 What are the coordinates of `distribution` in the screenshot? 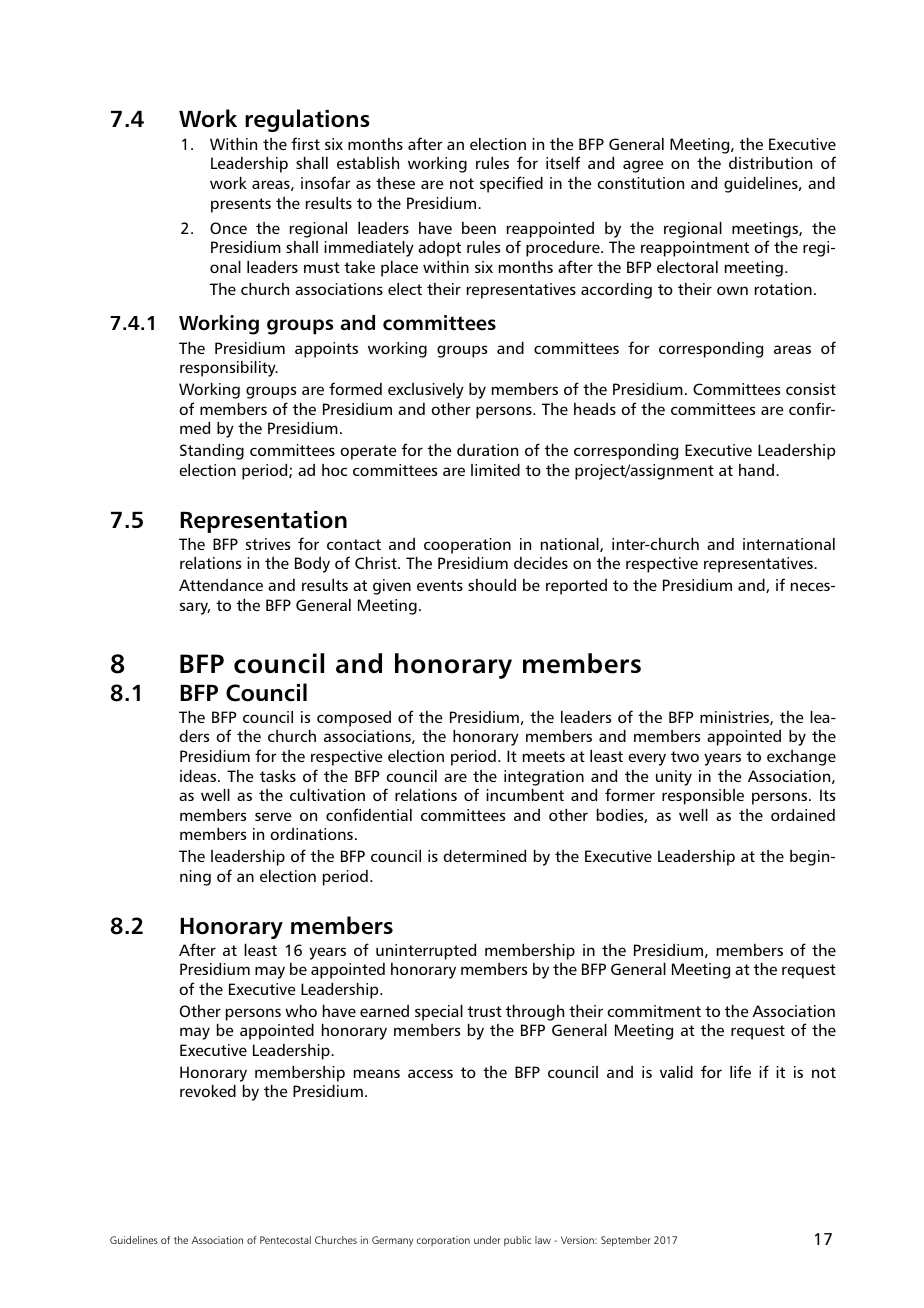 It's located at (770, 163).
